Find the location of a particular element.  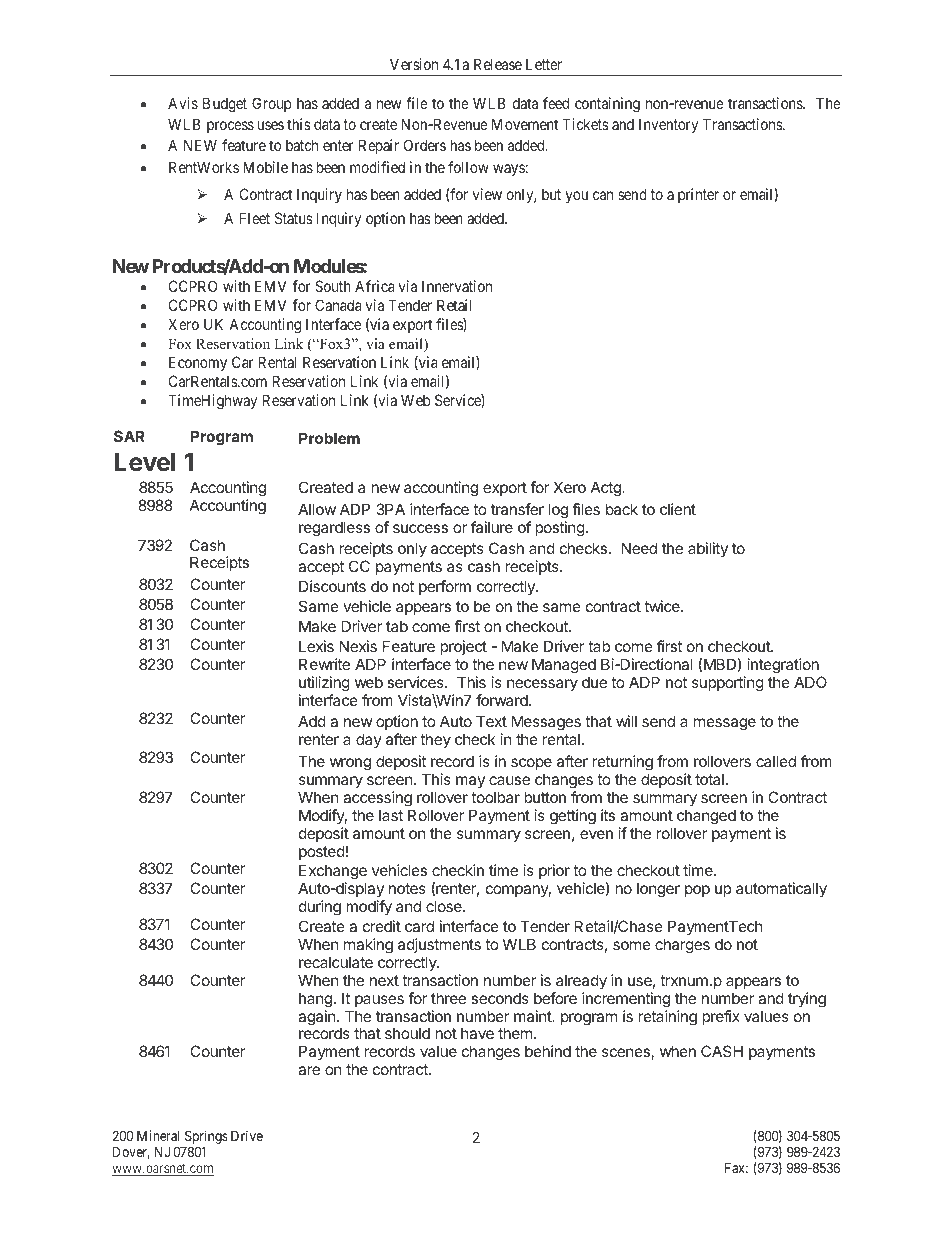

Inventory is located at coordinates (668, 125).
